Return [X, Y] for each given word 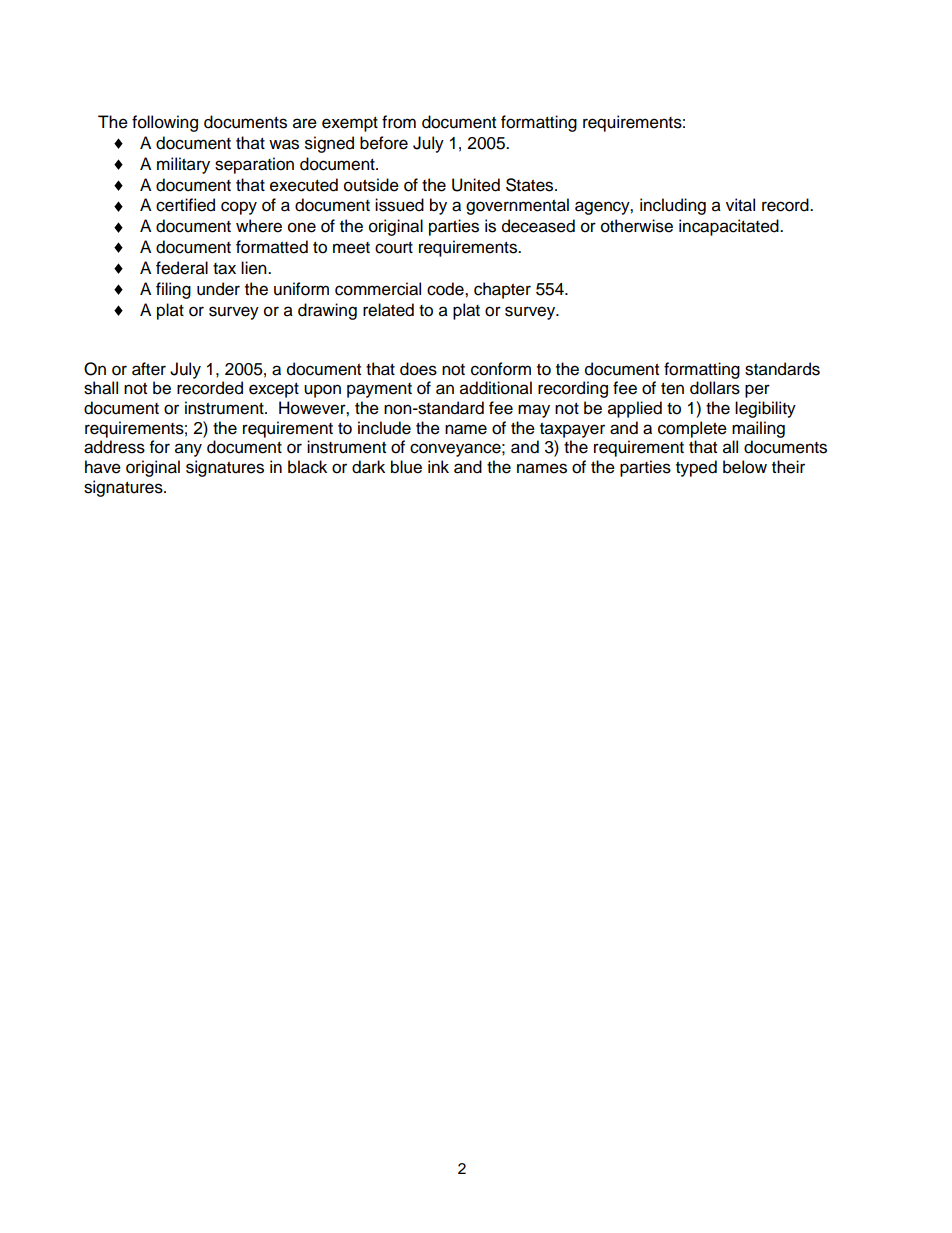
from [399, 122]
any [188, 450]
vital [740, 205]
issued [399, 205]
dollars [715, 388]
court [394, 248]
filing [173, 290]
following [165, 123]
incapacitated [730, 227]
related [388, 310]
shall [101, 388]
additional [496, 388]
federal [182, 268]
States [531, 185]
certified [185, 205]
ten [672, 389]
